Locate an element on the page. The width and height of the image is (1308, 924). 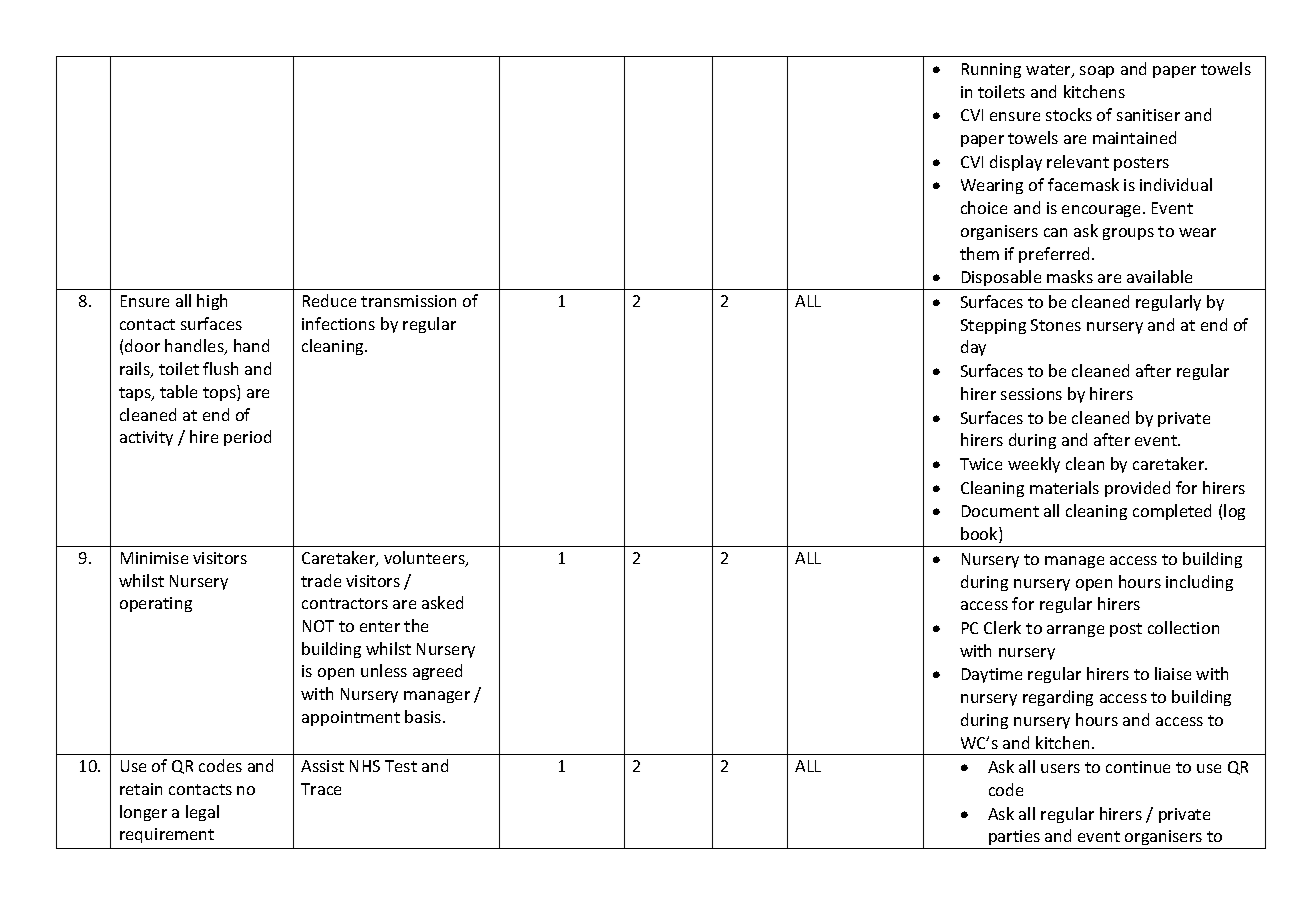
Twice is located at coordinates (981, 464).
